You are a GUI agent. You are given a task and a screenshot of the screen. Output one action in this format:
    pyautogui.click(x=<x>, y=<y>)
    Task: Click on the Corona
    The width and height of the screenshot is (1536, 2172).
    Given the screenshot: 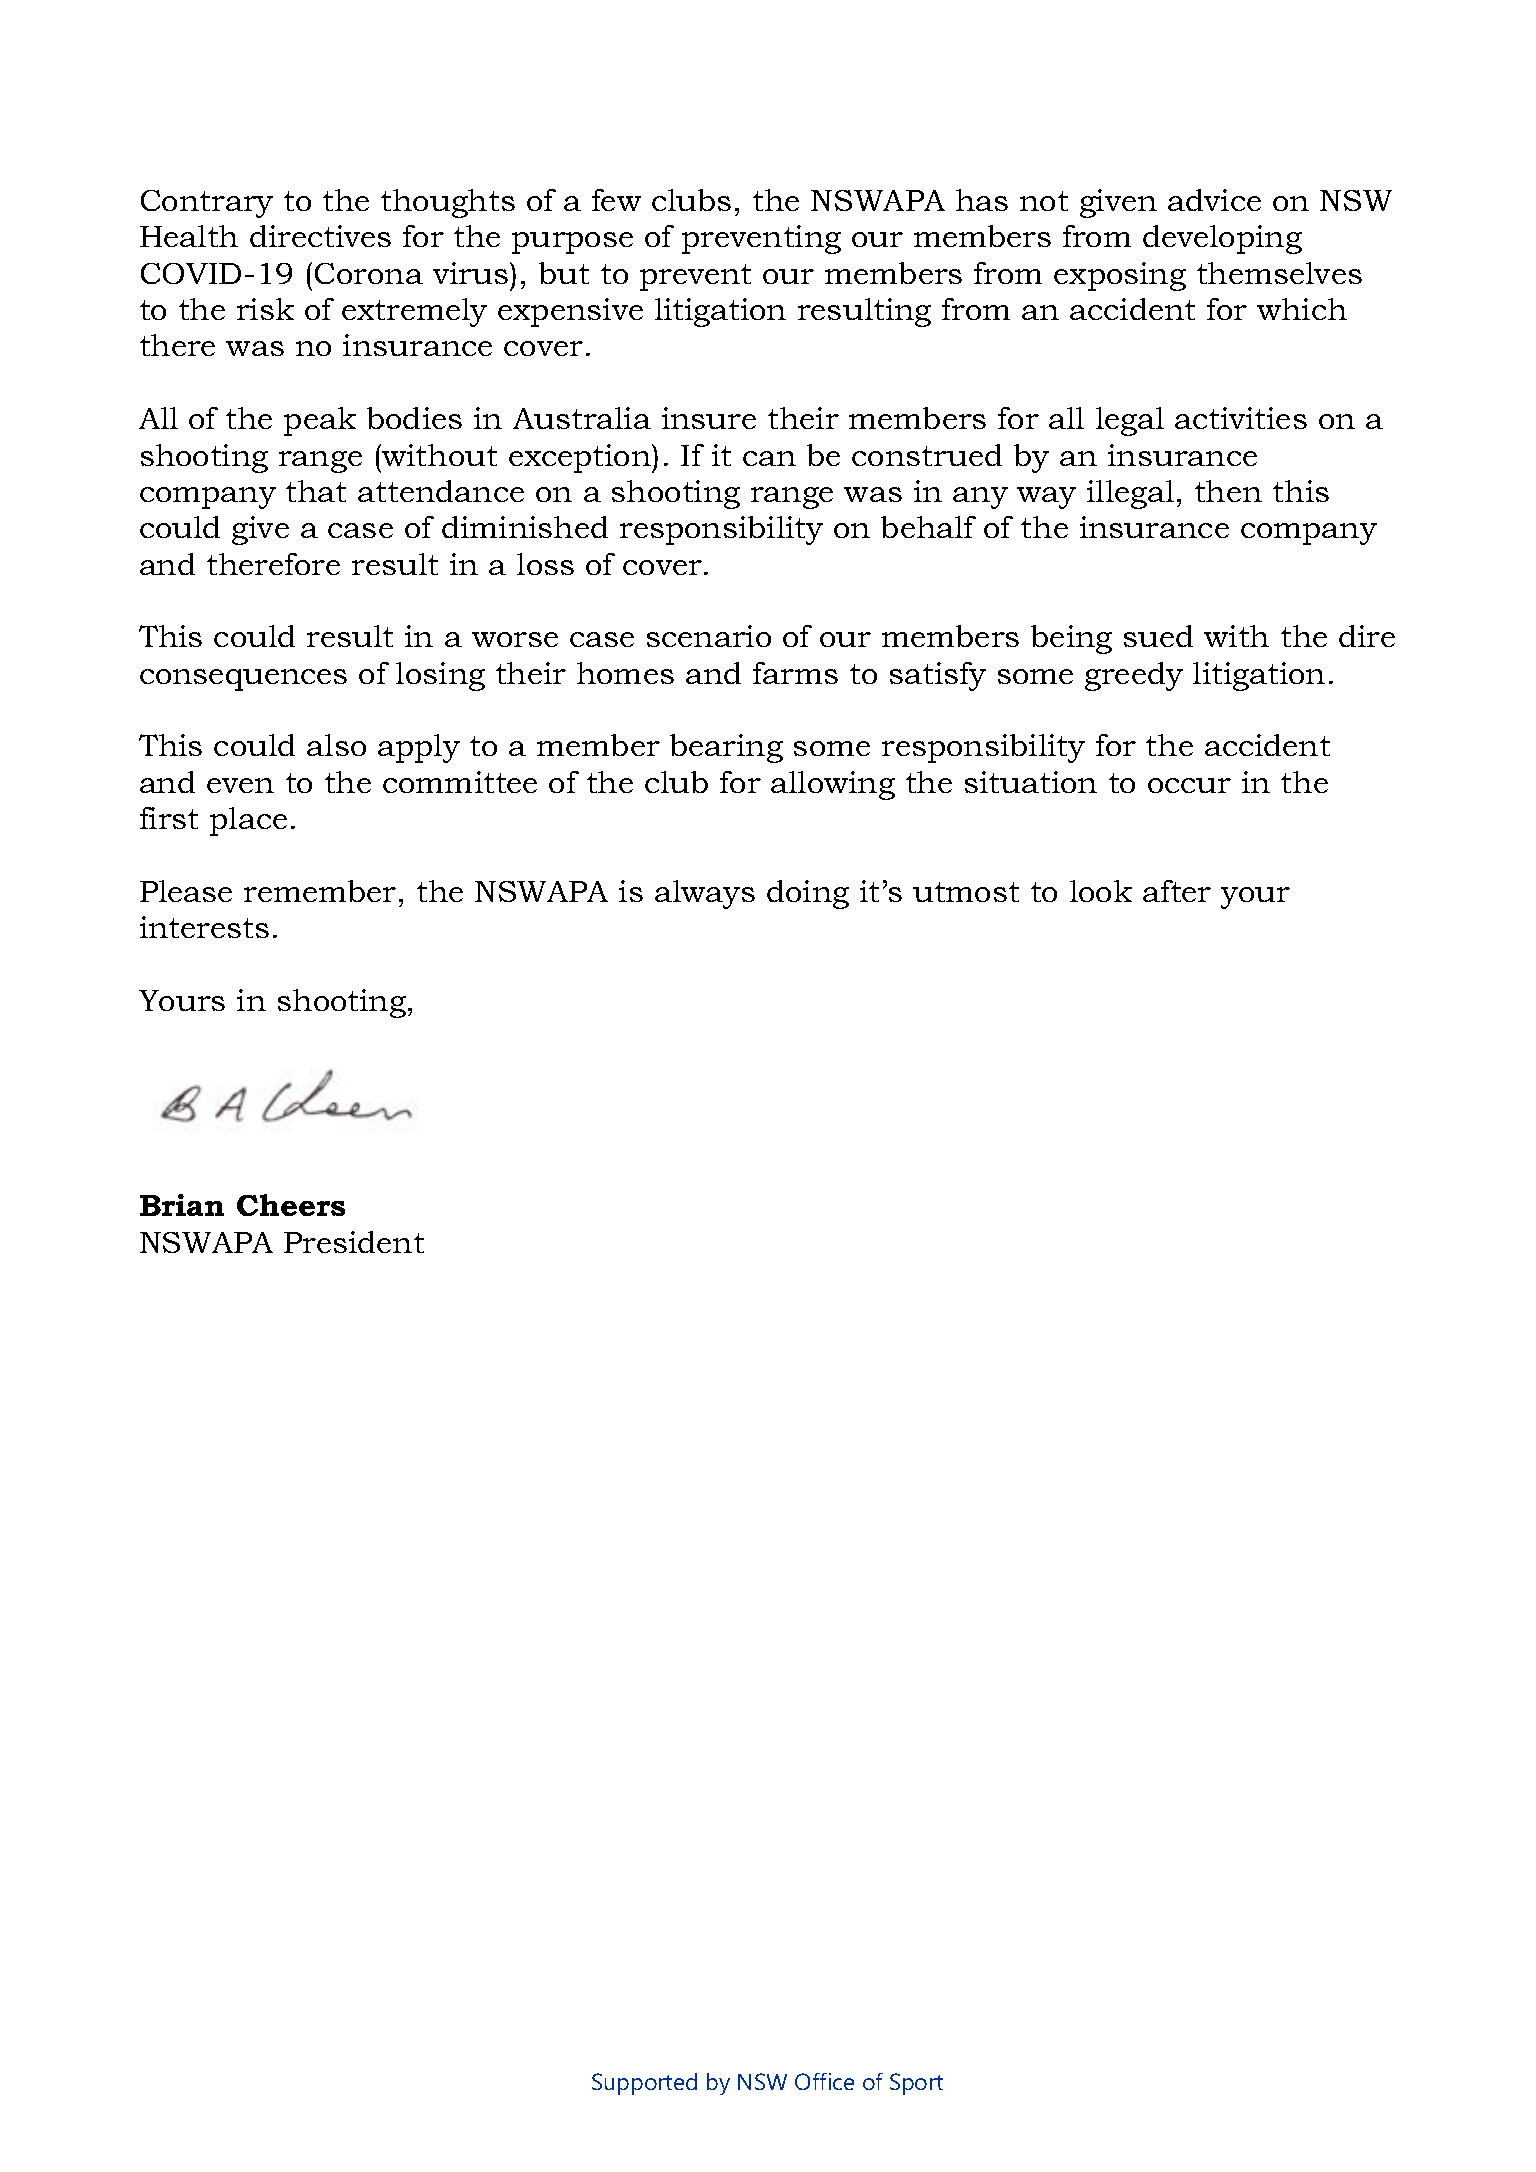 What is the action you would take?
    pyautogui.click(x=369, y=273)
